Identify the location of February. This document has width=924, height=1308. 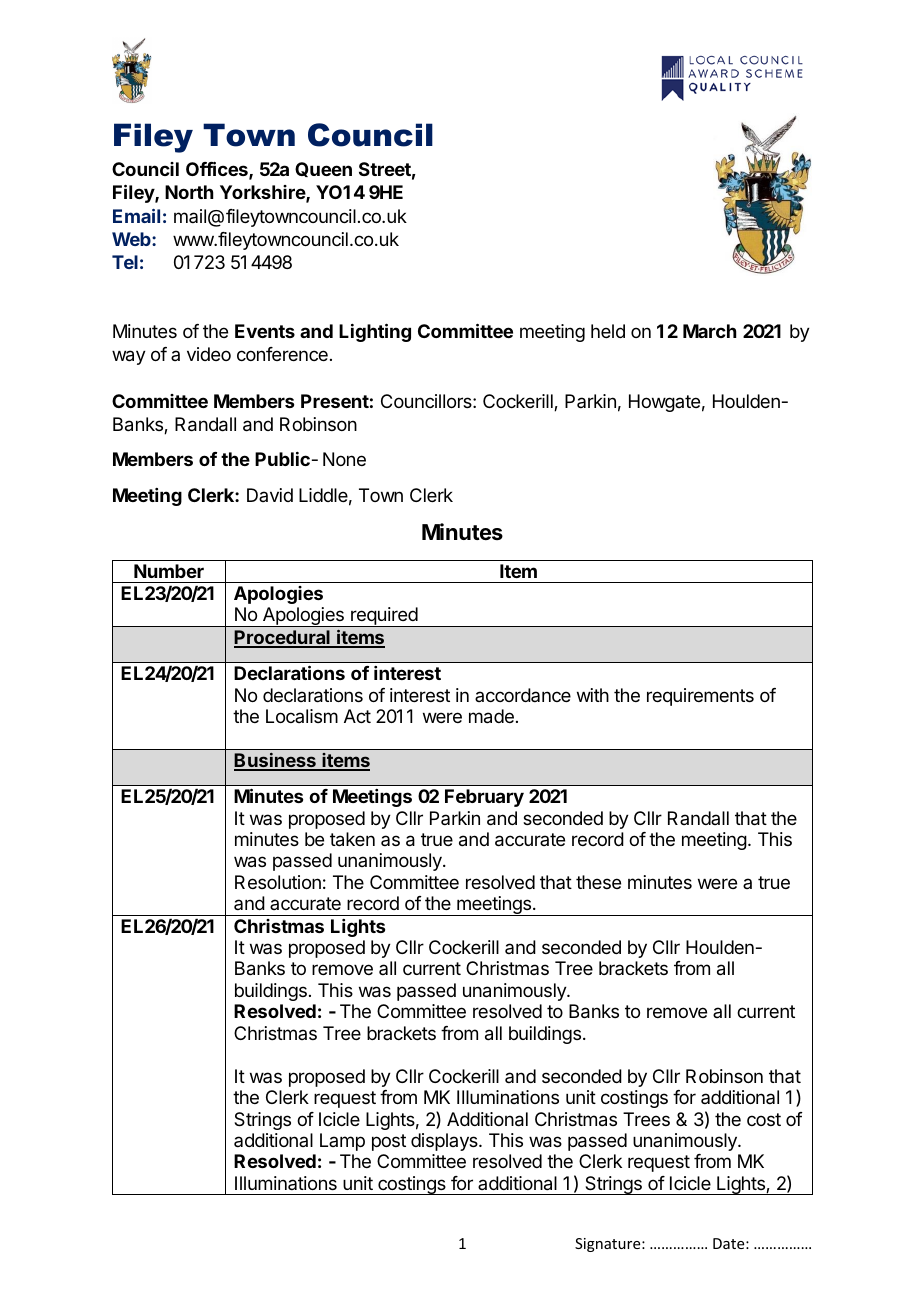
(484, 798).
